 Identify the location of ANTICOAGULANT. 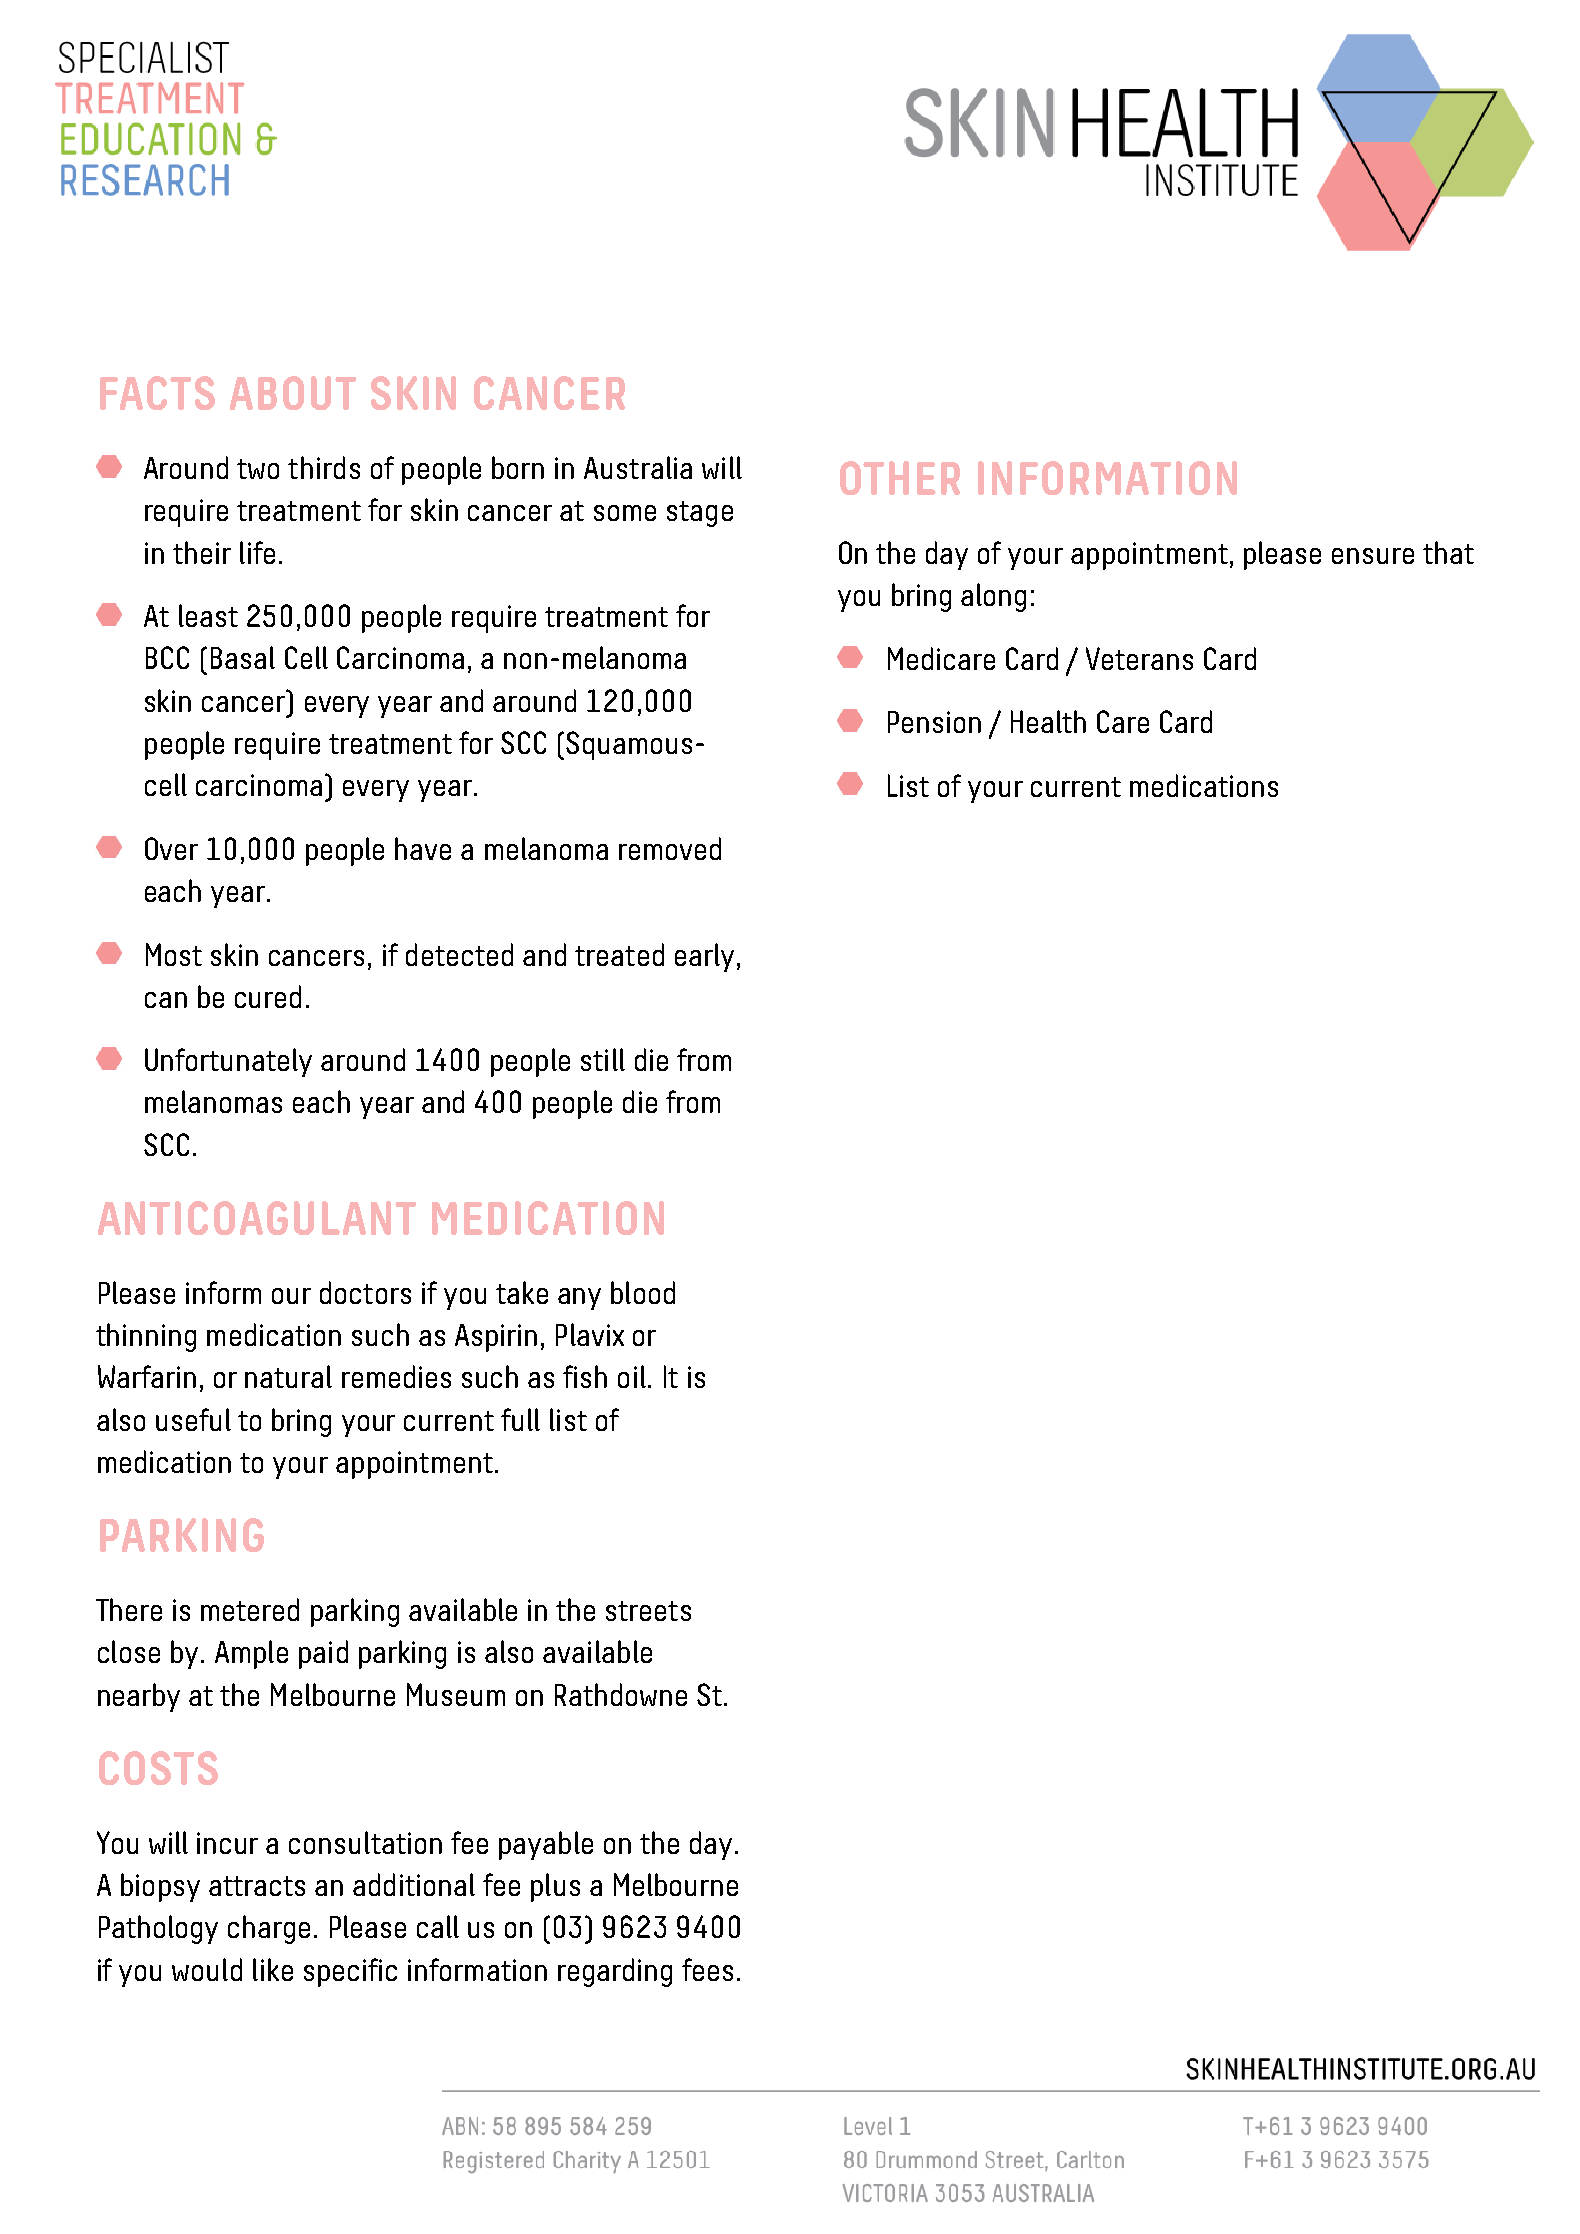
(257, 1218).
